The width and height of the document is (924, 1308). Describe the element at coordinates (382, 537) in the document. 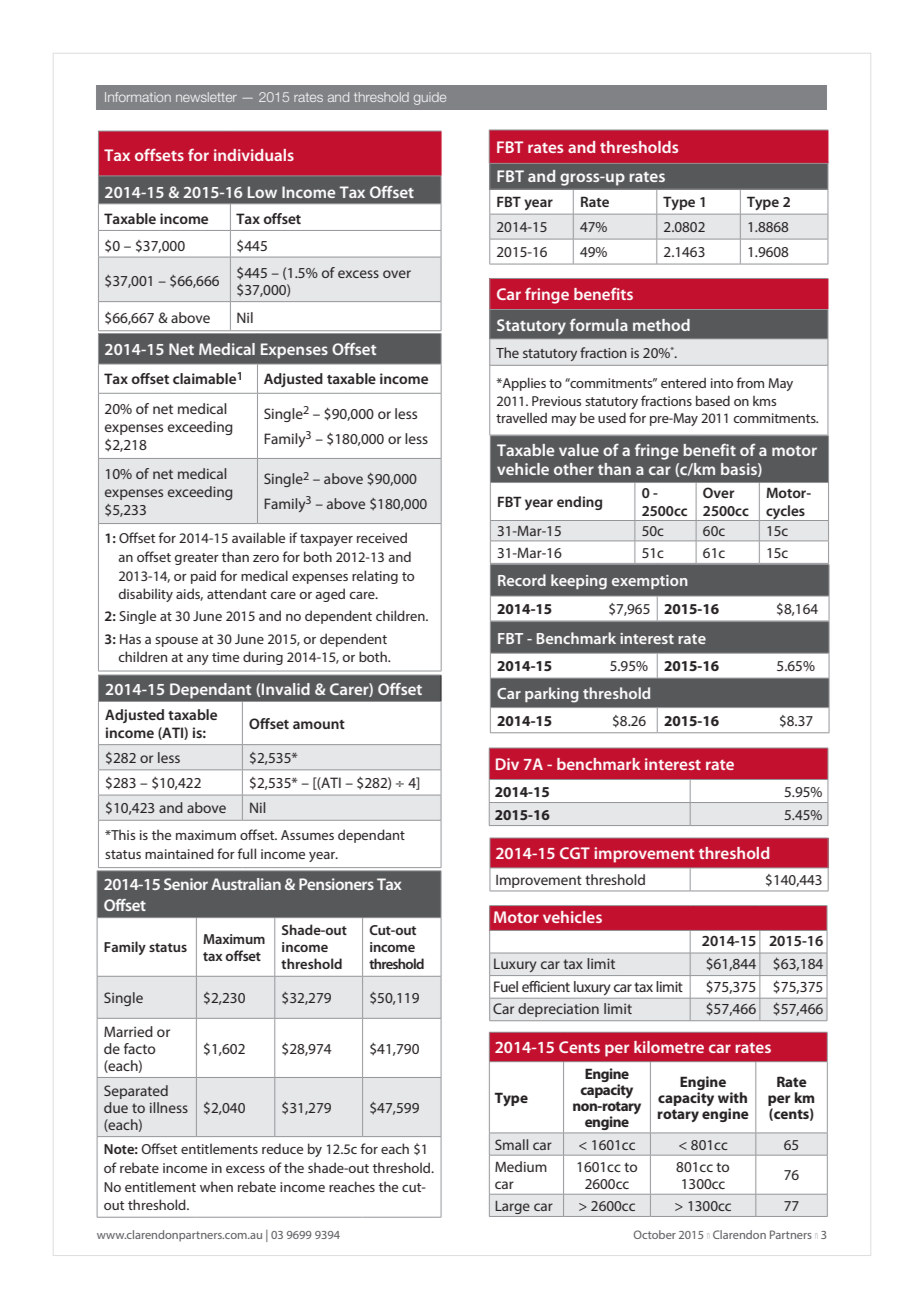

I see `received` at that location.
